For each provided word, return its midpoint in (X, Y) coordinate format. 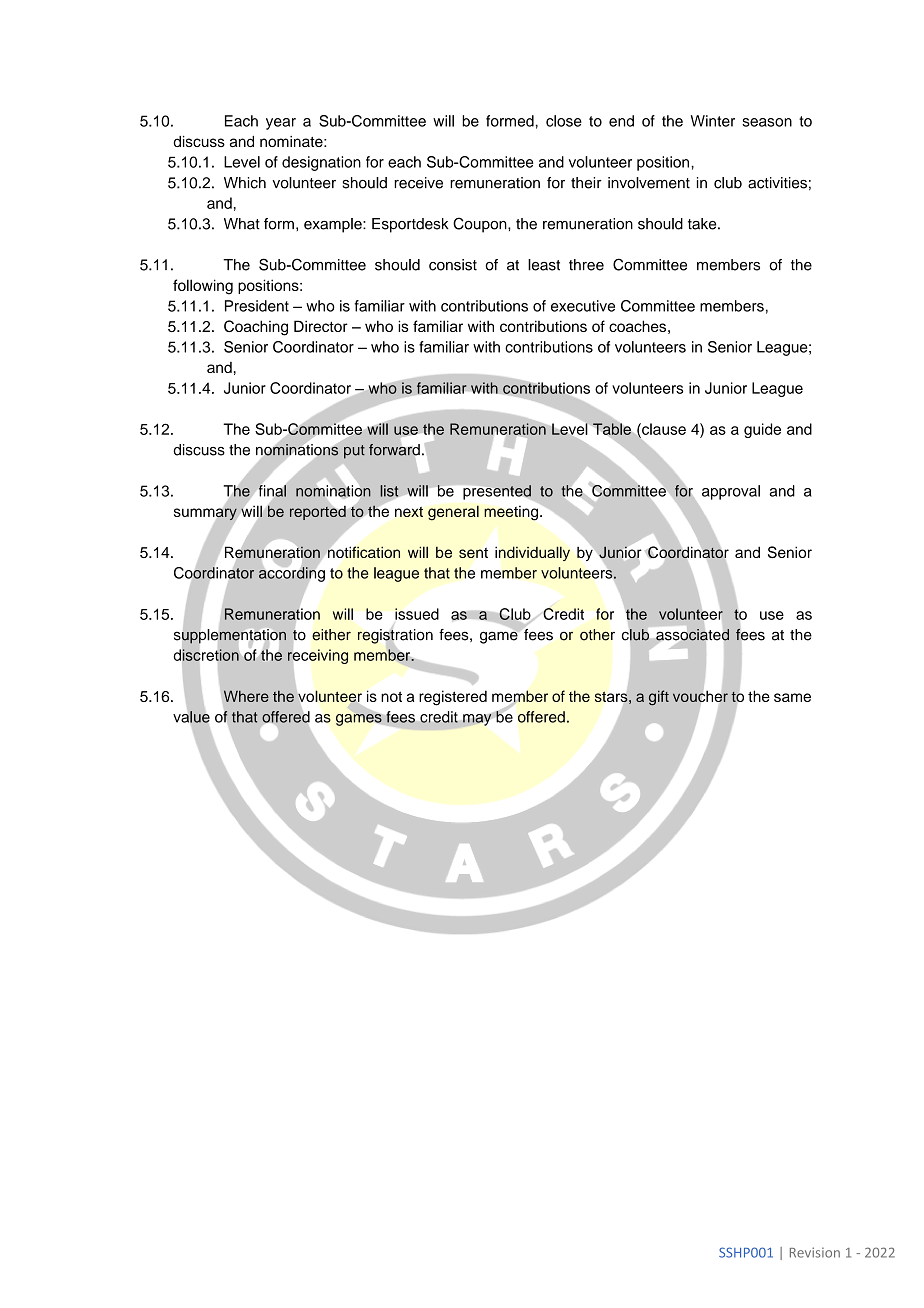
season (767, 122)
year (281, 124)
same (792, 697)
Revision (815, 1252)
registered (453, 698)
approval (731, 492)
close (564, 121)
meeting (511, 513)
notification (364, 552)
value (191, 717)
